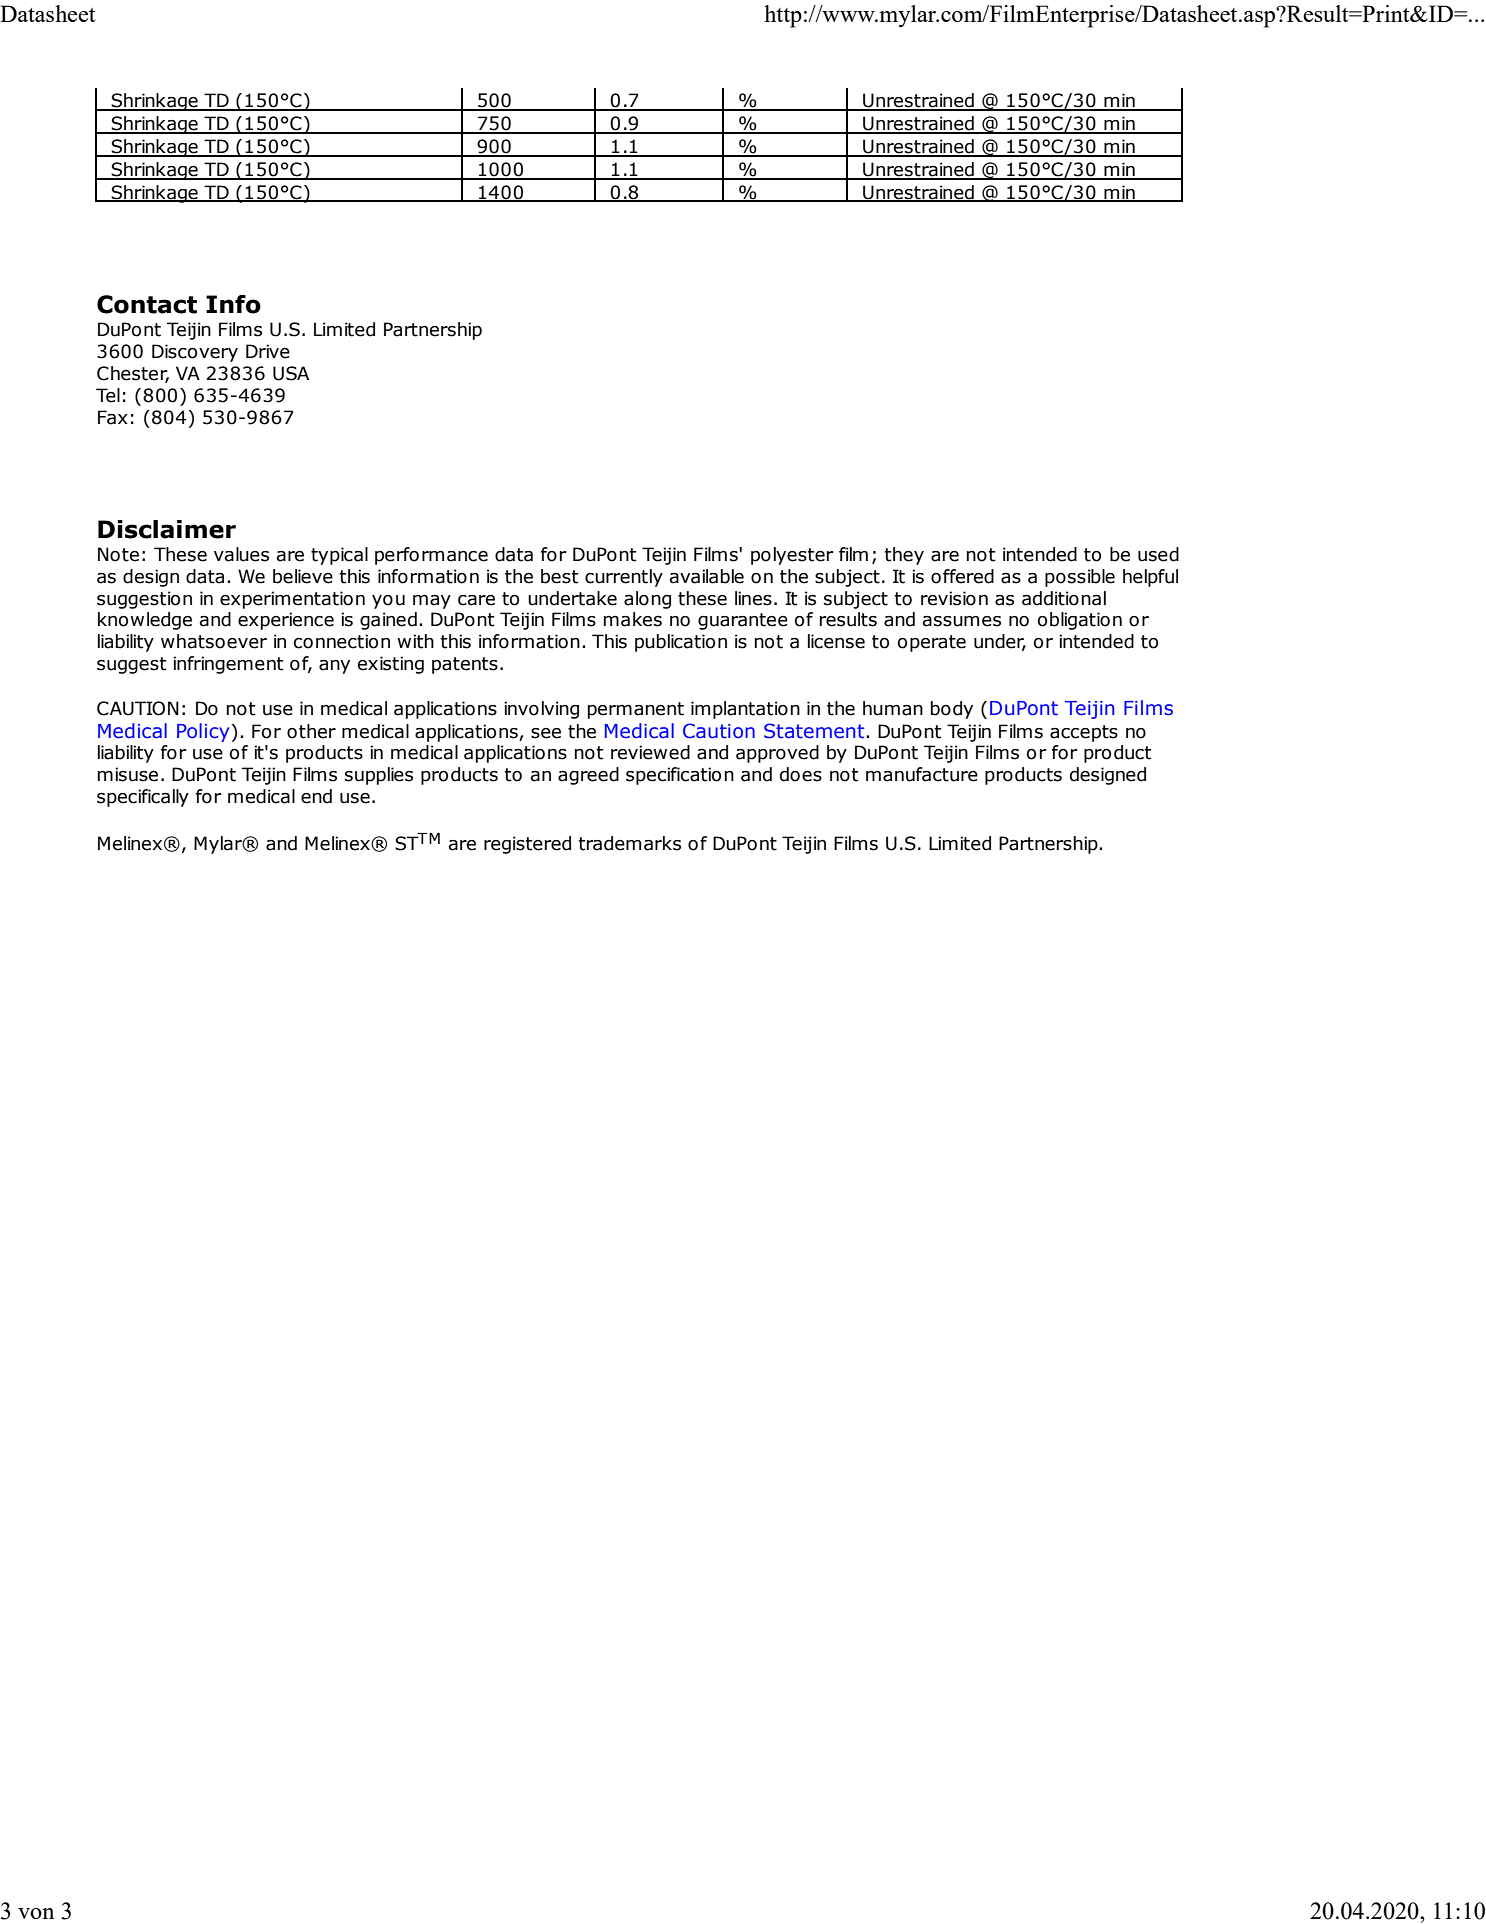 The height and width of the screenshot is (1924, 1486). I want to click on USA, so click(291, 373).
